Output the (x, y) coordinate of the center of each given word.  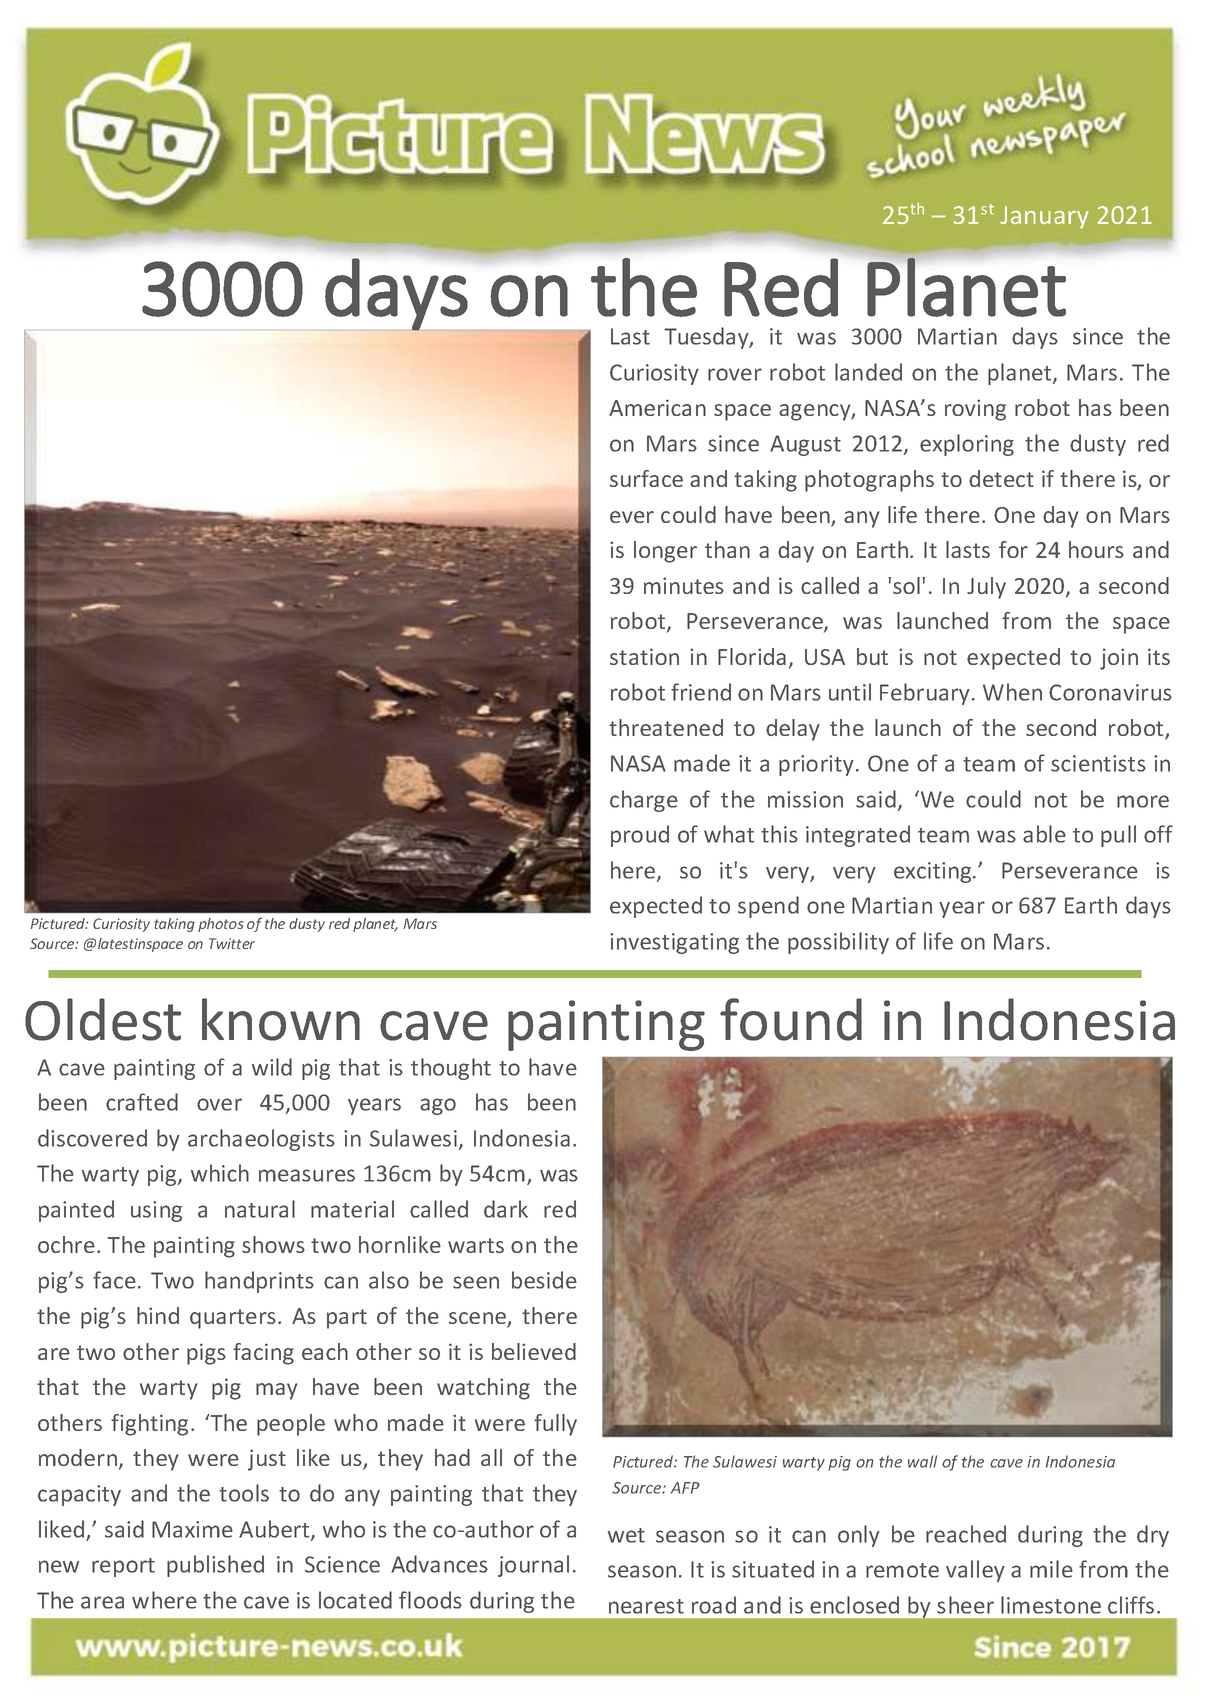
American (657, 407)
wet (626, 1535)
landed (868, 372)
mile (1051, 1569)
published (215, 1566)
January (1044, 217)
